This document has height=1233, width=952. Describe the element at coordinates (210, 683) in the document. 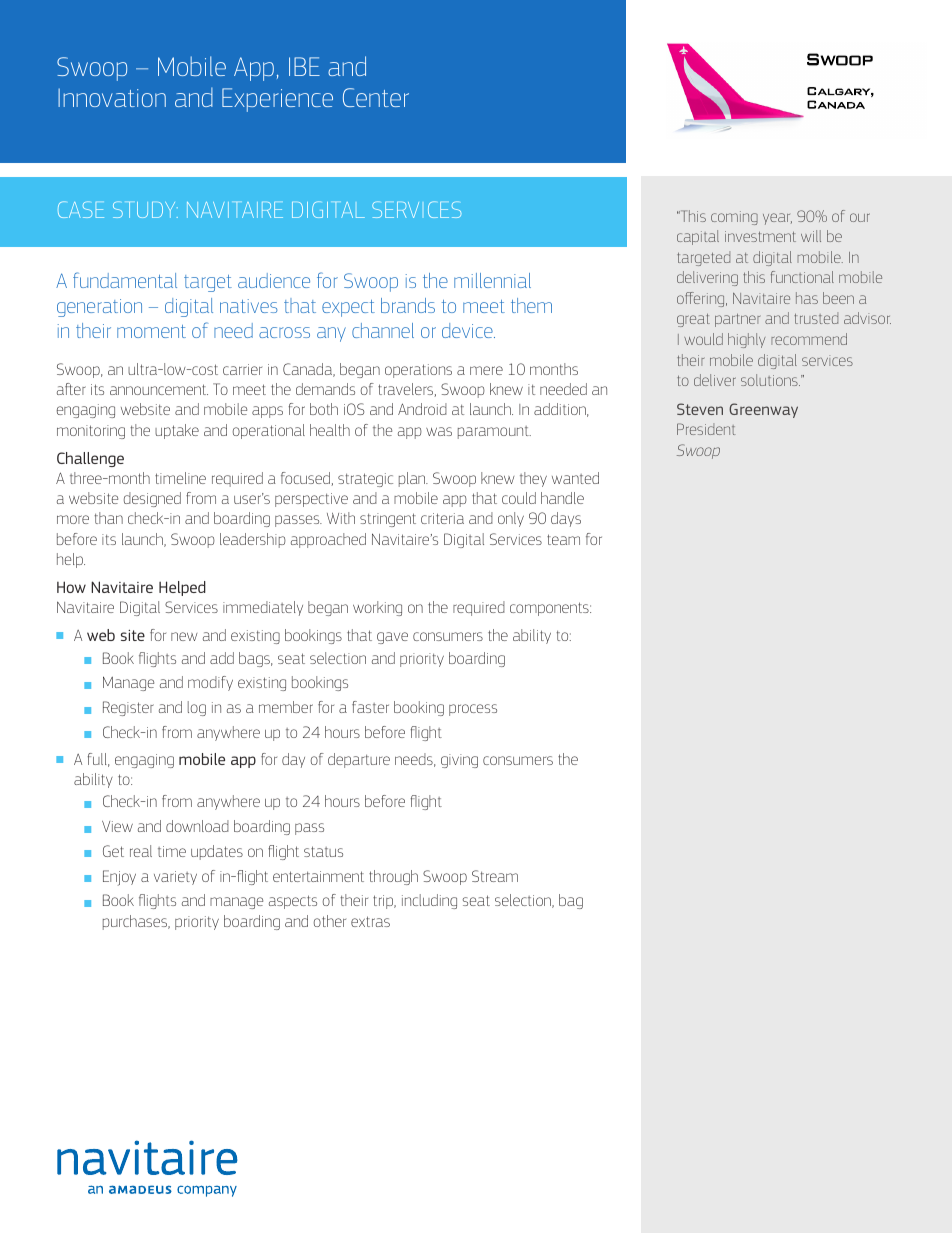

I see `modify` at that location.
